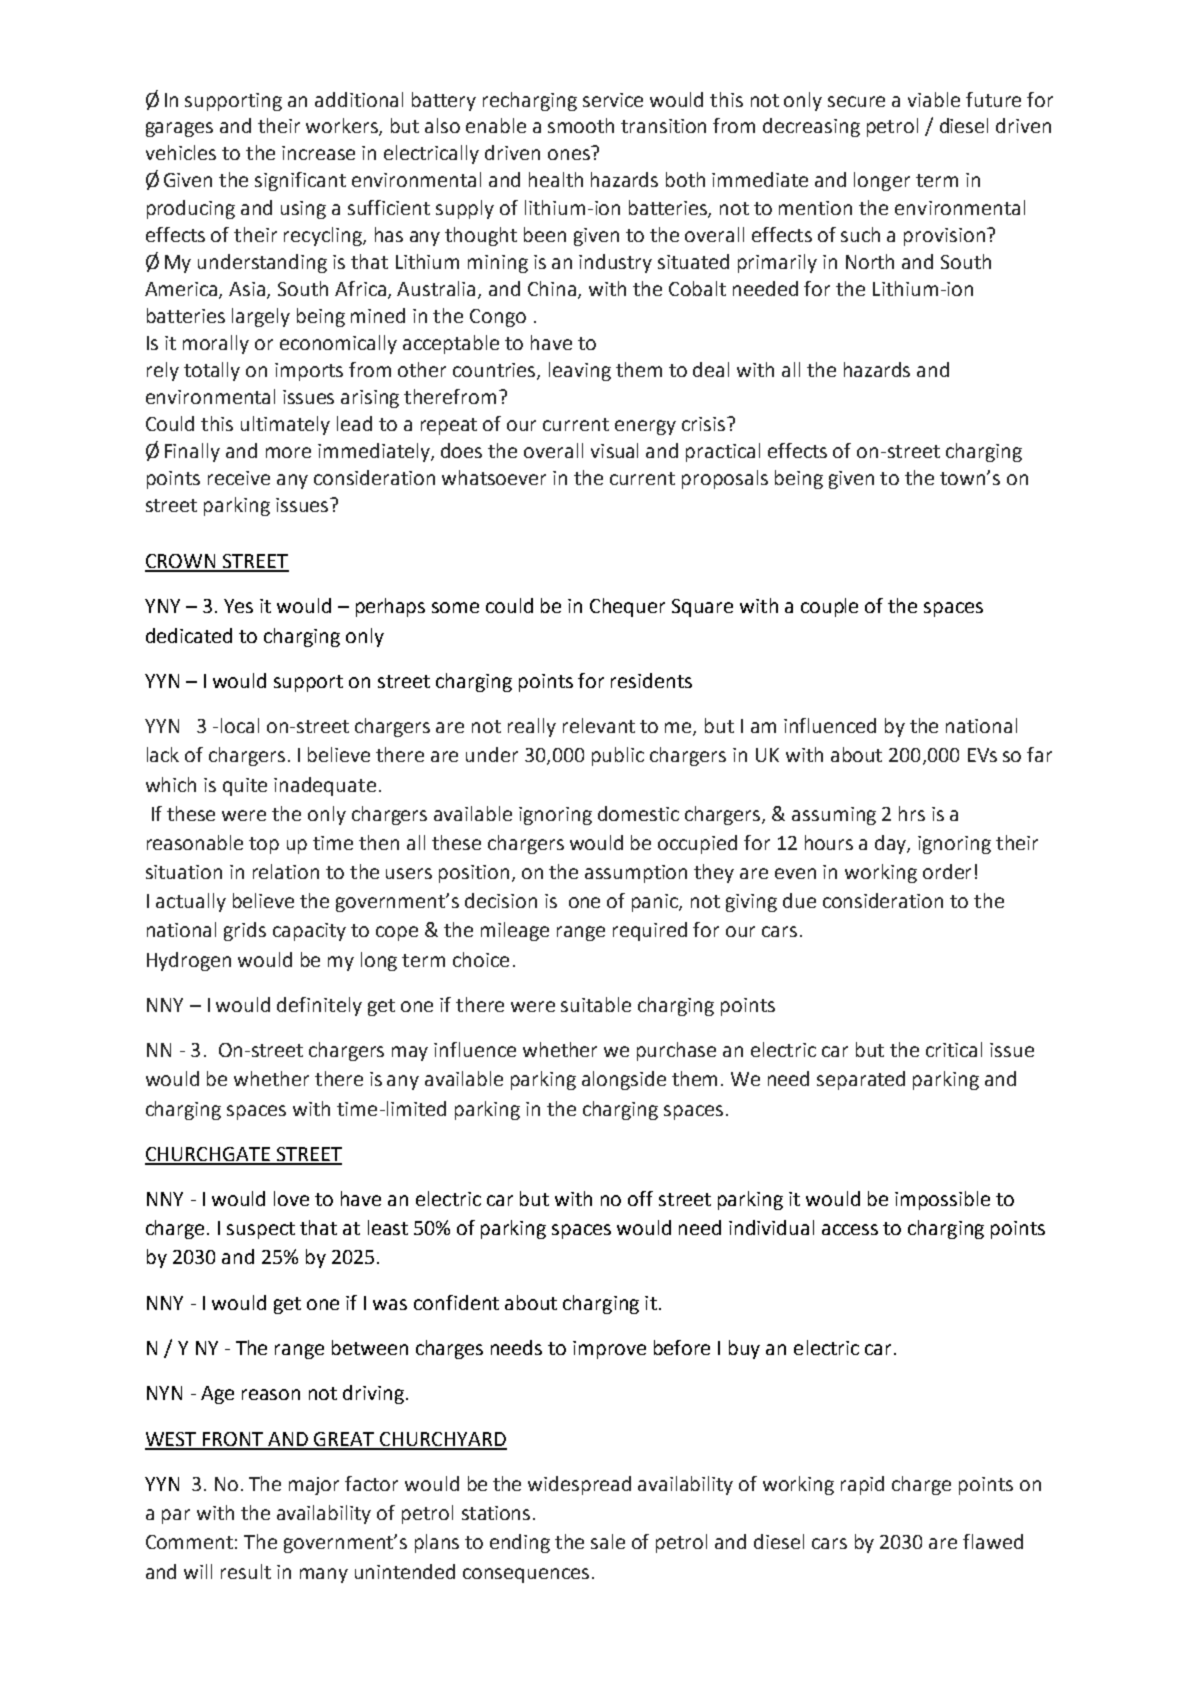 This document has width=1199, height=1695. What do you see at coordinates (581, 125) in the document?
I see `smooth` at bounding box center [581, 125].
